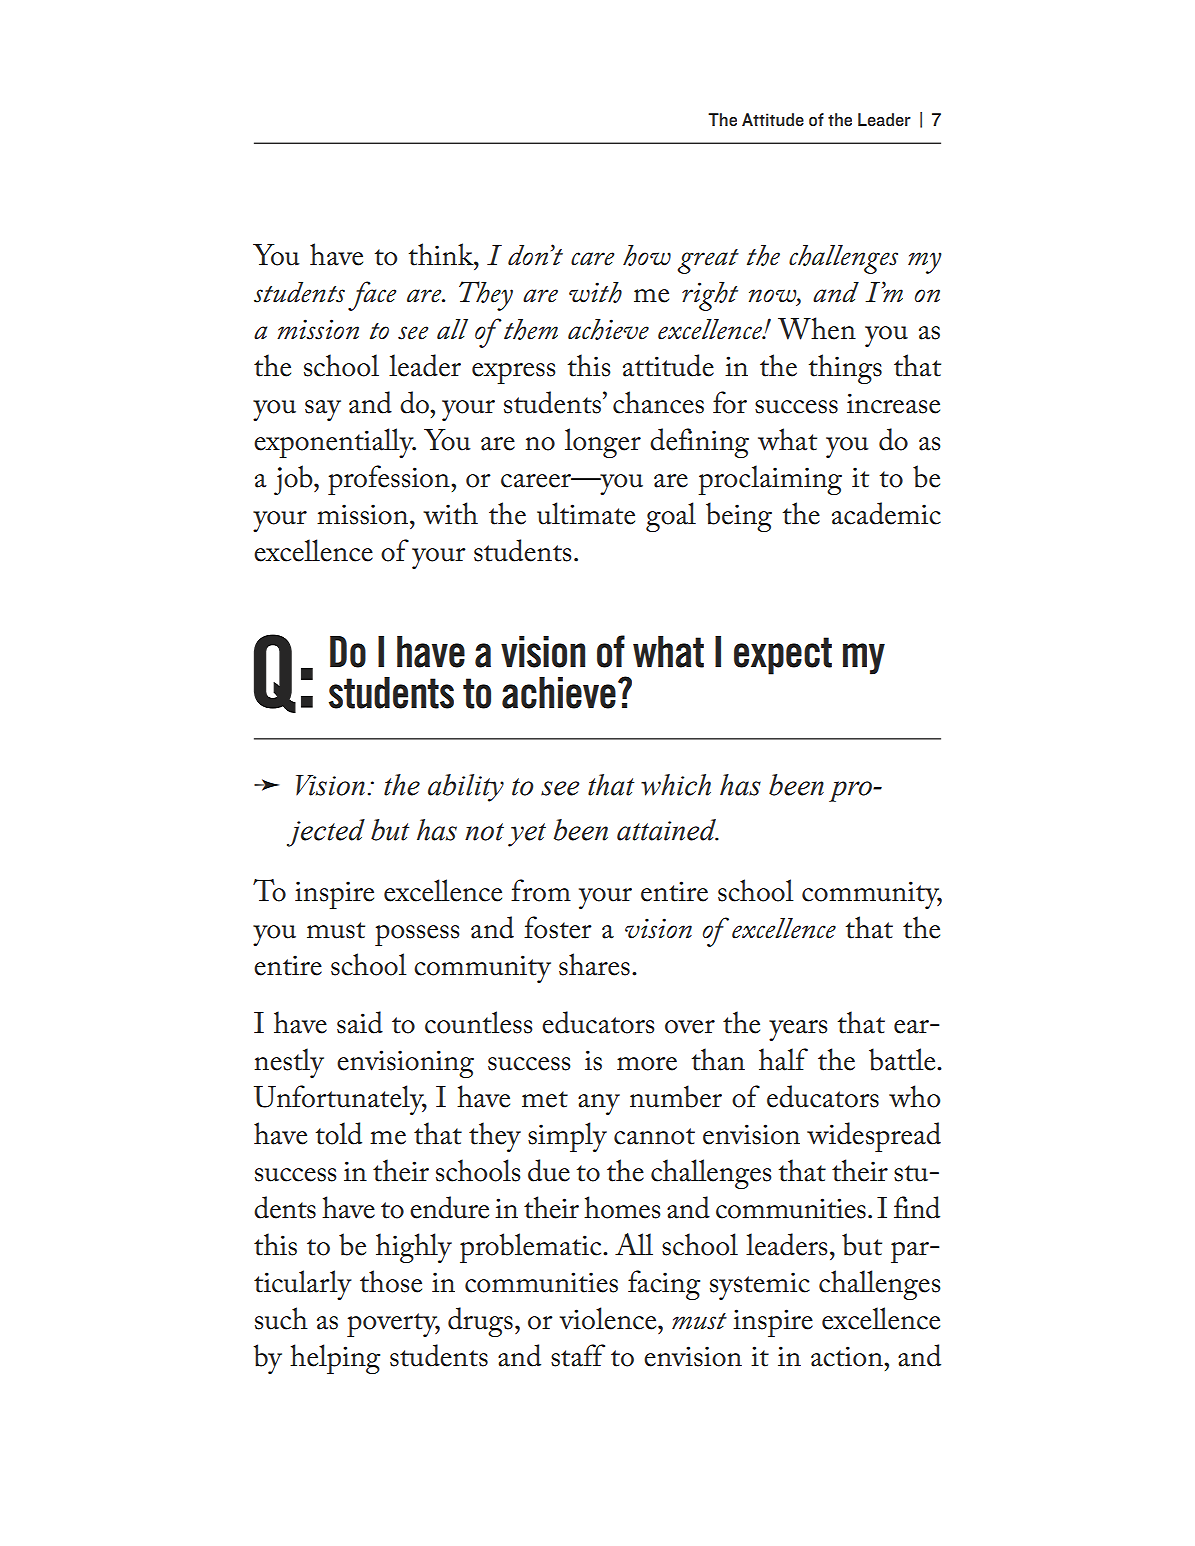 The height and width of the document is (1546, 1195). Describe the element at coordinates (466, 788) in the document. I see `ability` at that location.
